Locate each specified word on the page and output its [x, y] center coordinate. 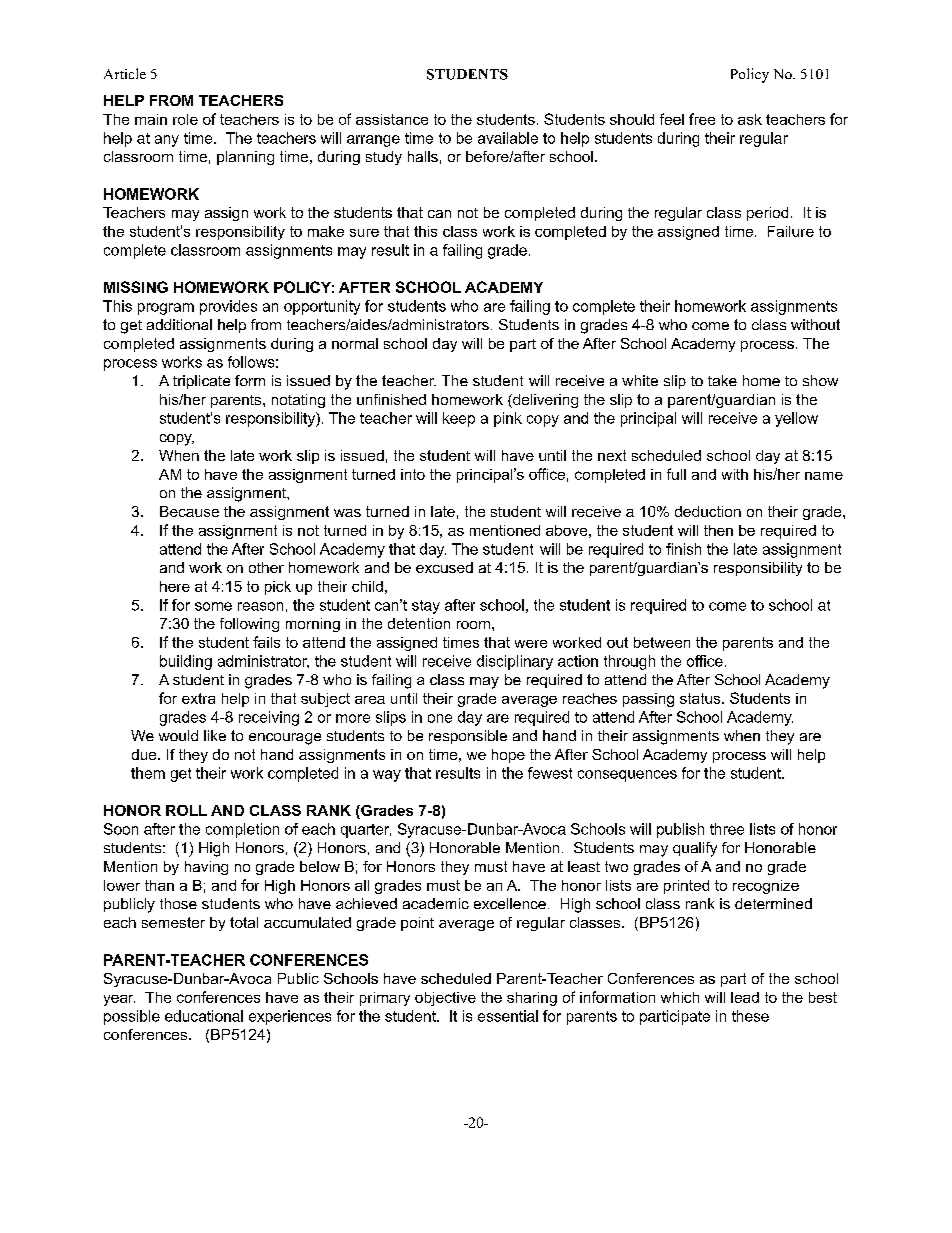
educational [204, 1016]
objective [445, 999]
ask [750, 119]
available [508, 138]
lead [745, 997]
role [185, 119]
